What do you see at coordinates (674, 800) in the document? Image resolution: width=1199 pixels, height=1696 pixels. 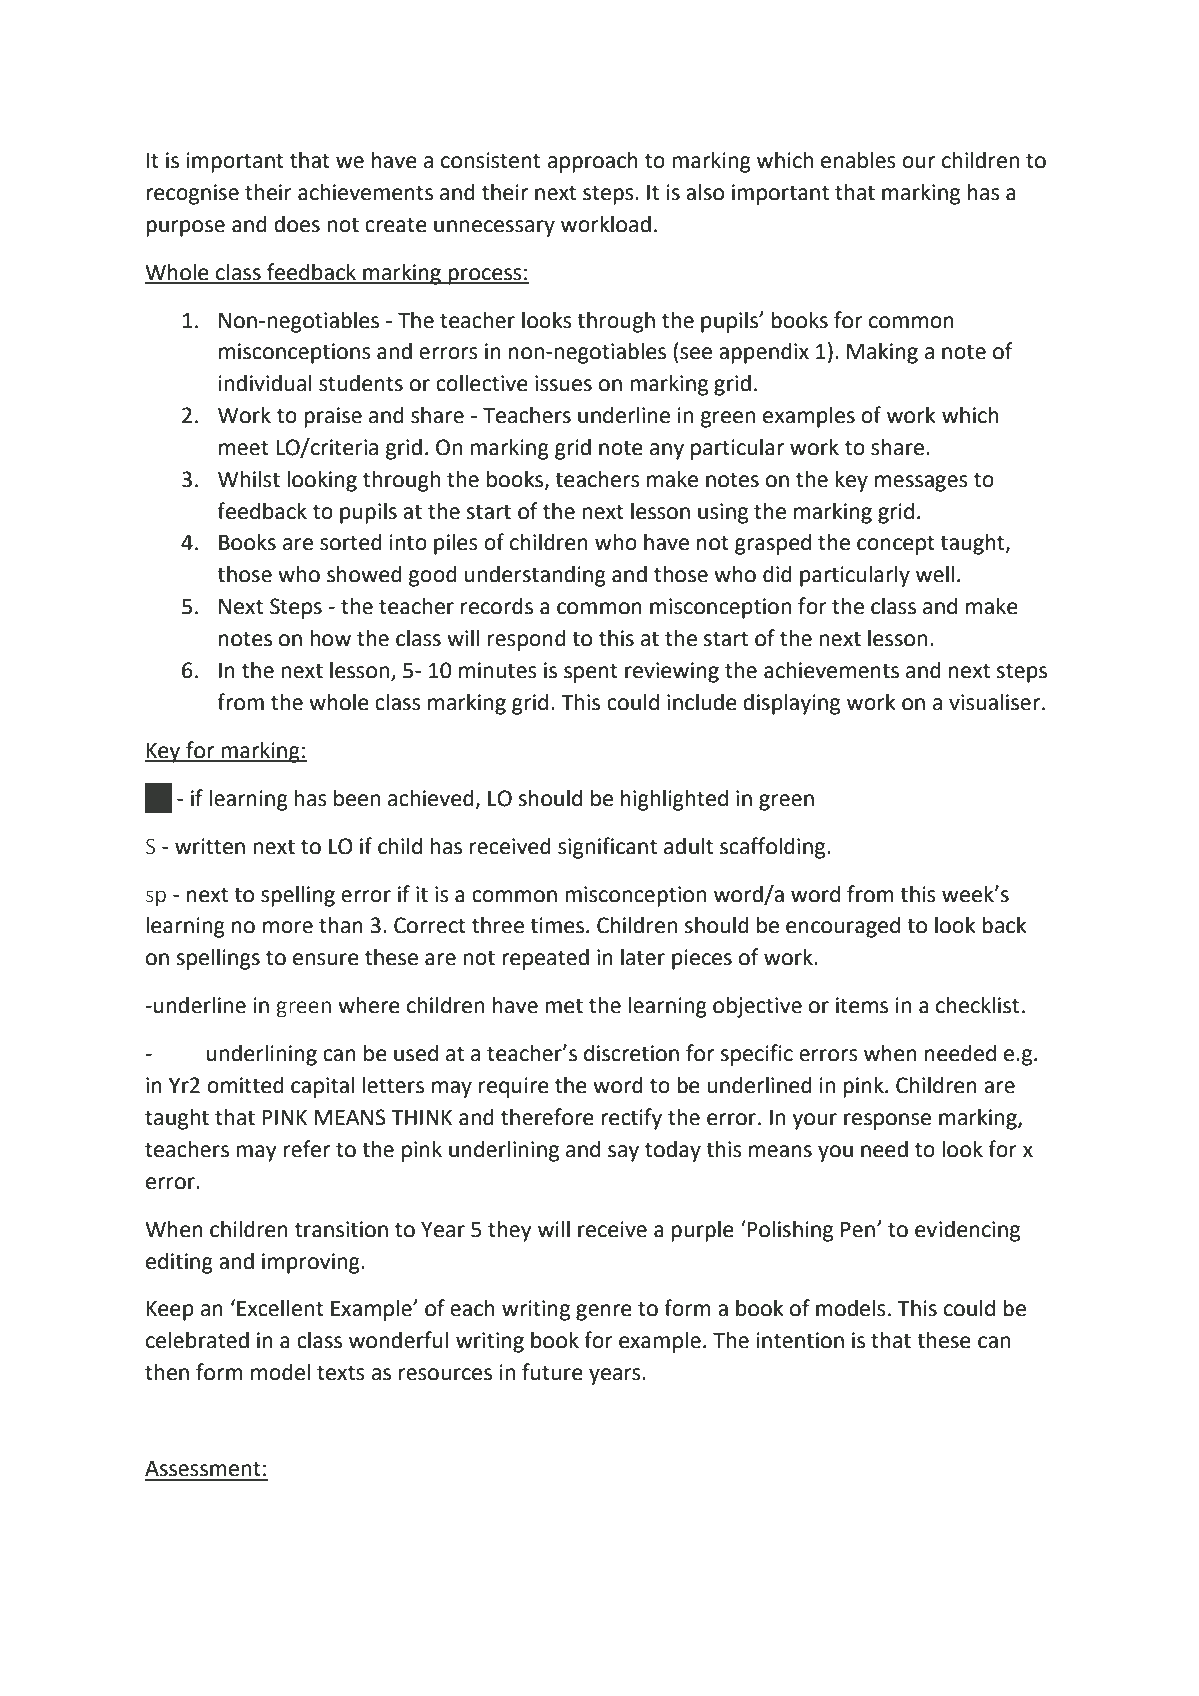 I see `highlighted` at bounding box center [674, 800].
